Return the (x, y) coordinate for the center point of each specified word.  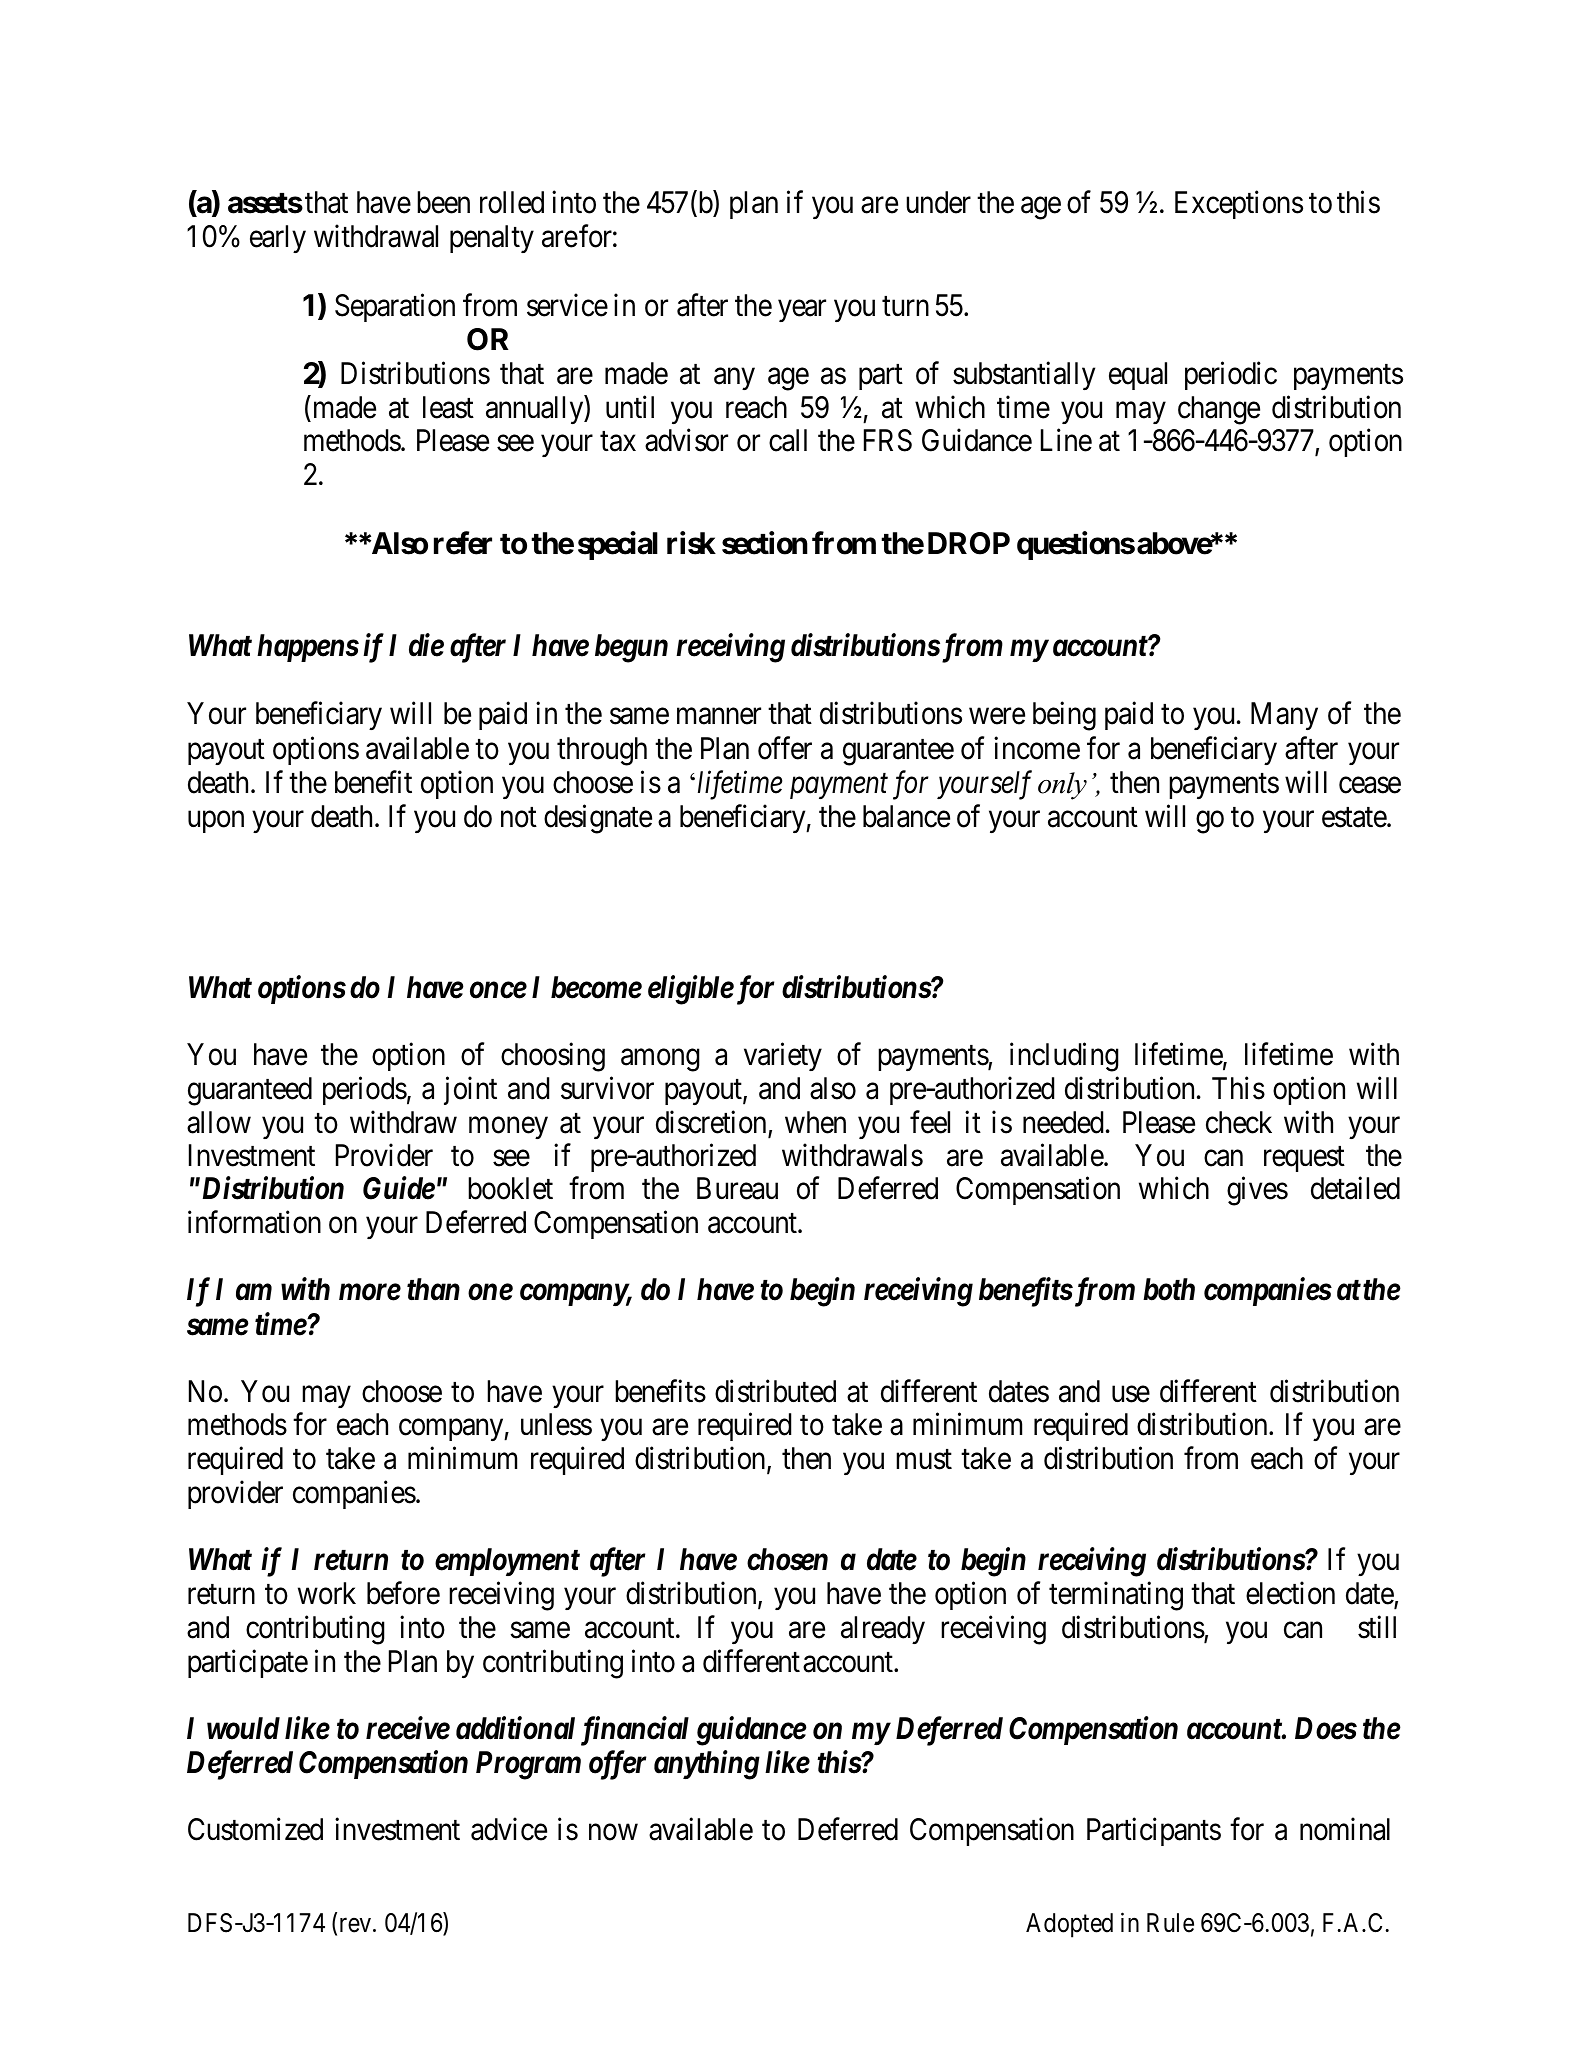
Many (1284, 716)
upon (216, 822)
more (370, 1292)
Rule (1170, 1923)
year (802, 311)
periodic (1231, 375)
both (1169, 1289)
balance (906, 816)
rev (353, 1926)
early (278, 239)
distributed (775, 1391)
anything (707, 1765)
